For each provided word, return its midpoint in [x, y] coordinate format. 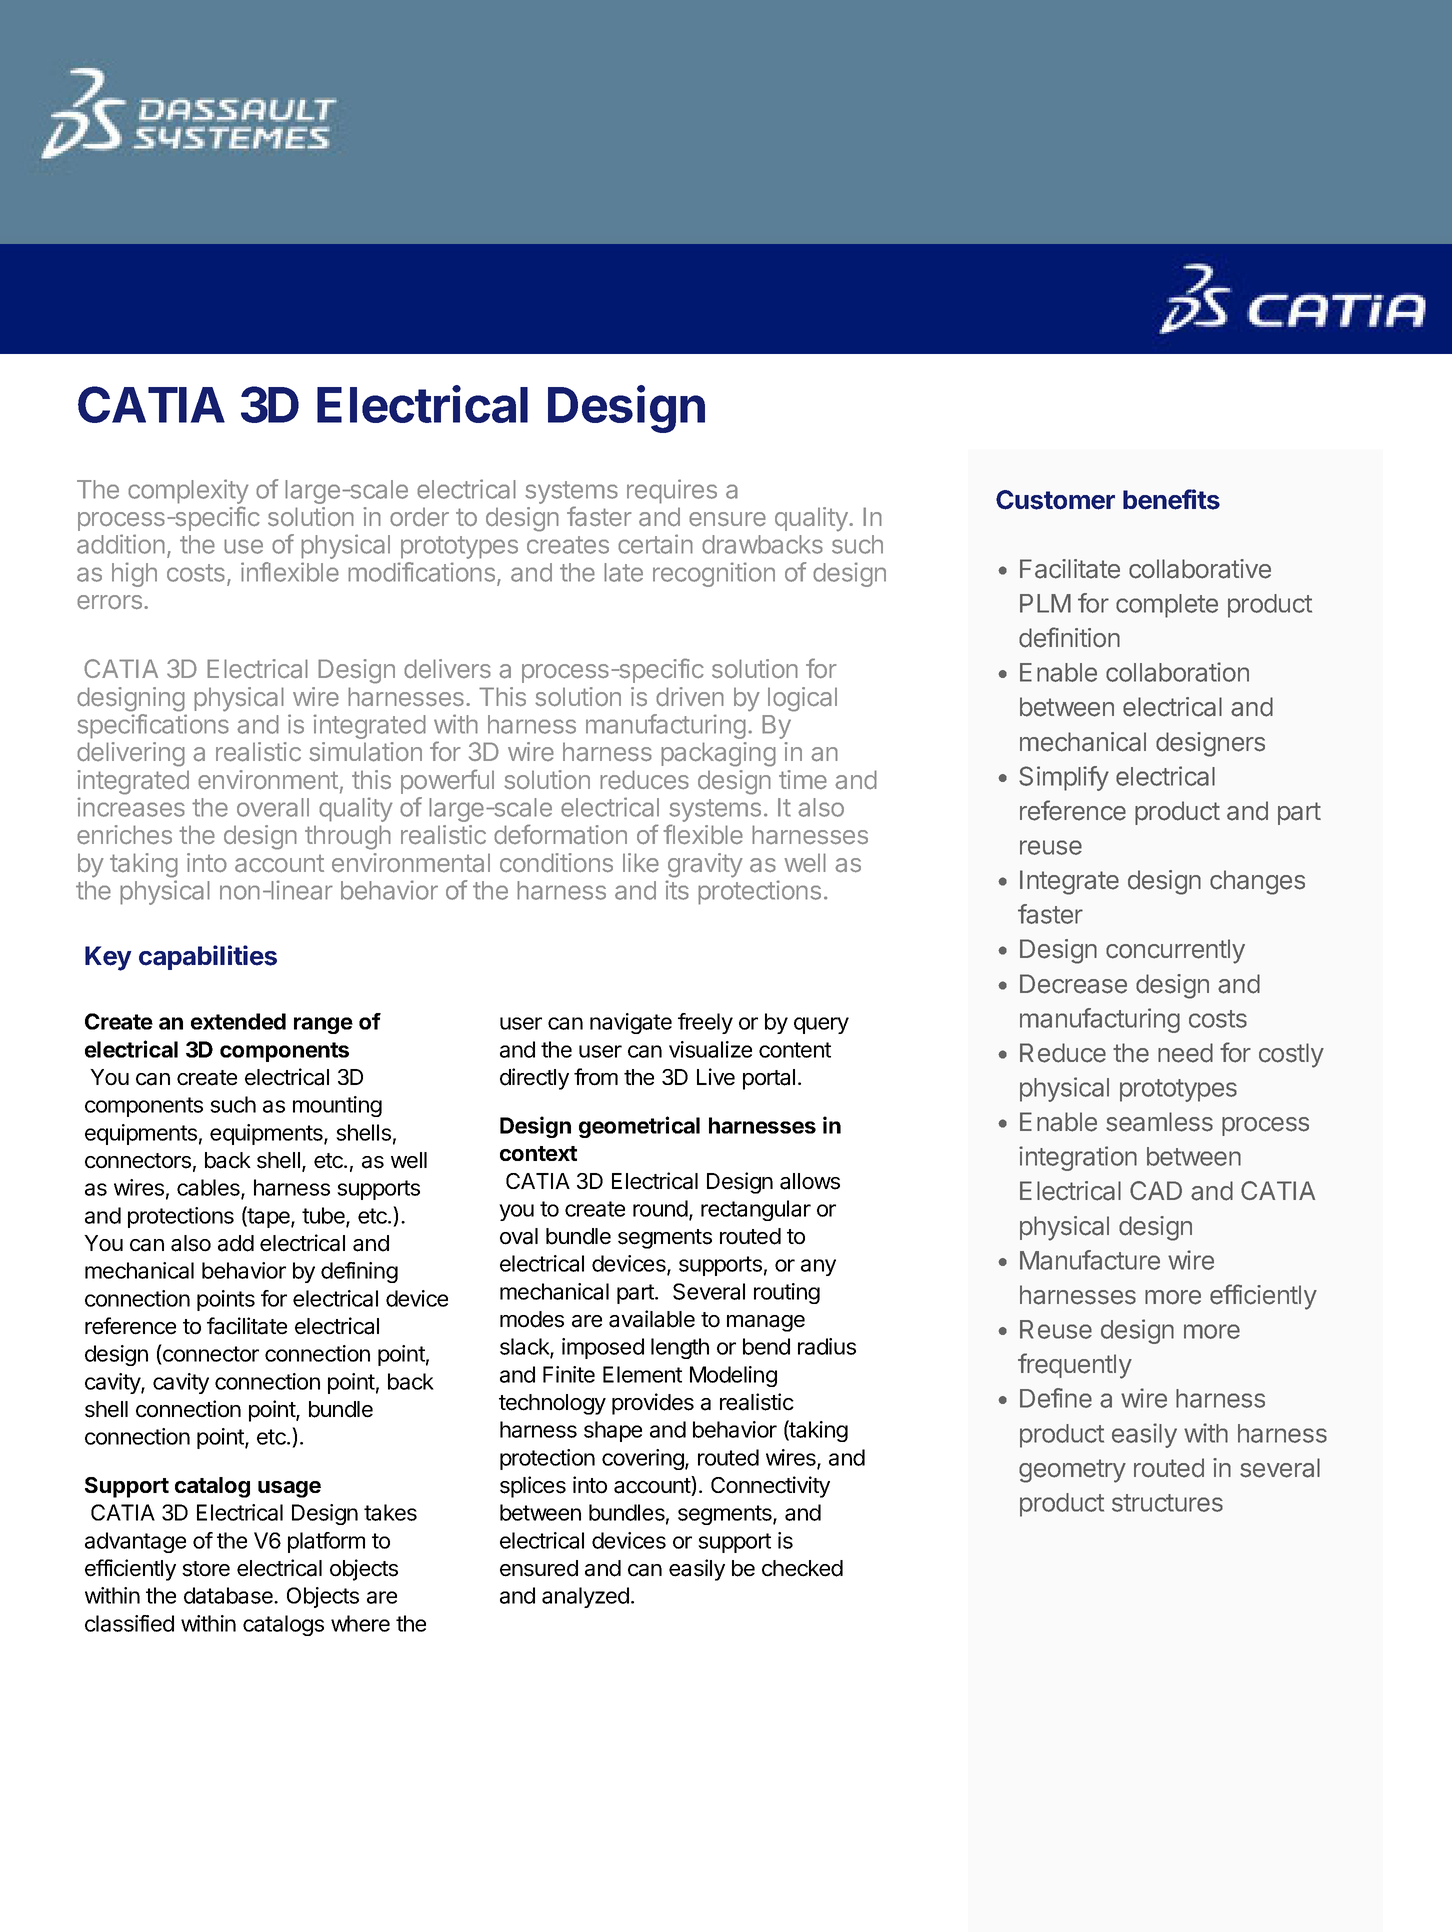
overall [273, 807]
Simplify [1064, 778]
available [652, 1319]
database [229, 1595]
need [1185, 1053]
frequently [1075, 1366]
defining [359, 1272]
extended [238, 1021]
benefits [1171, 499]
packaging [718, 754]
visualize [710, 1049]
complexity [188, 493]
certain [655, 544]
